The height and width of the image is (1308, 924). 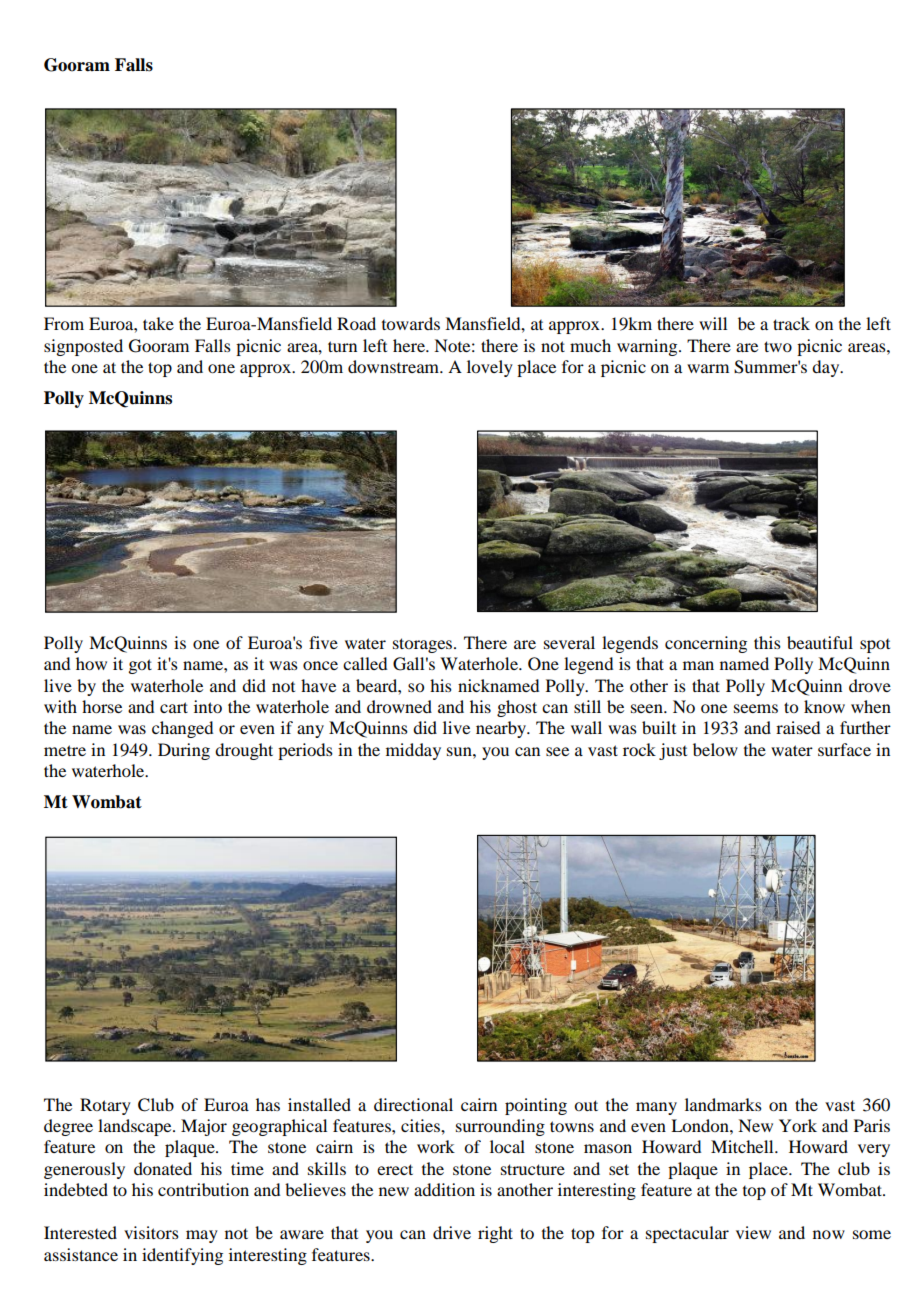 What do you see at coordinates (158, 323) in the image?
I see `take` at bounding box center [158, 323].
